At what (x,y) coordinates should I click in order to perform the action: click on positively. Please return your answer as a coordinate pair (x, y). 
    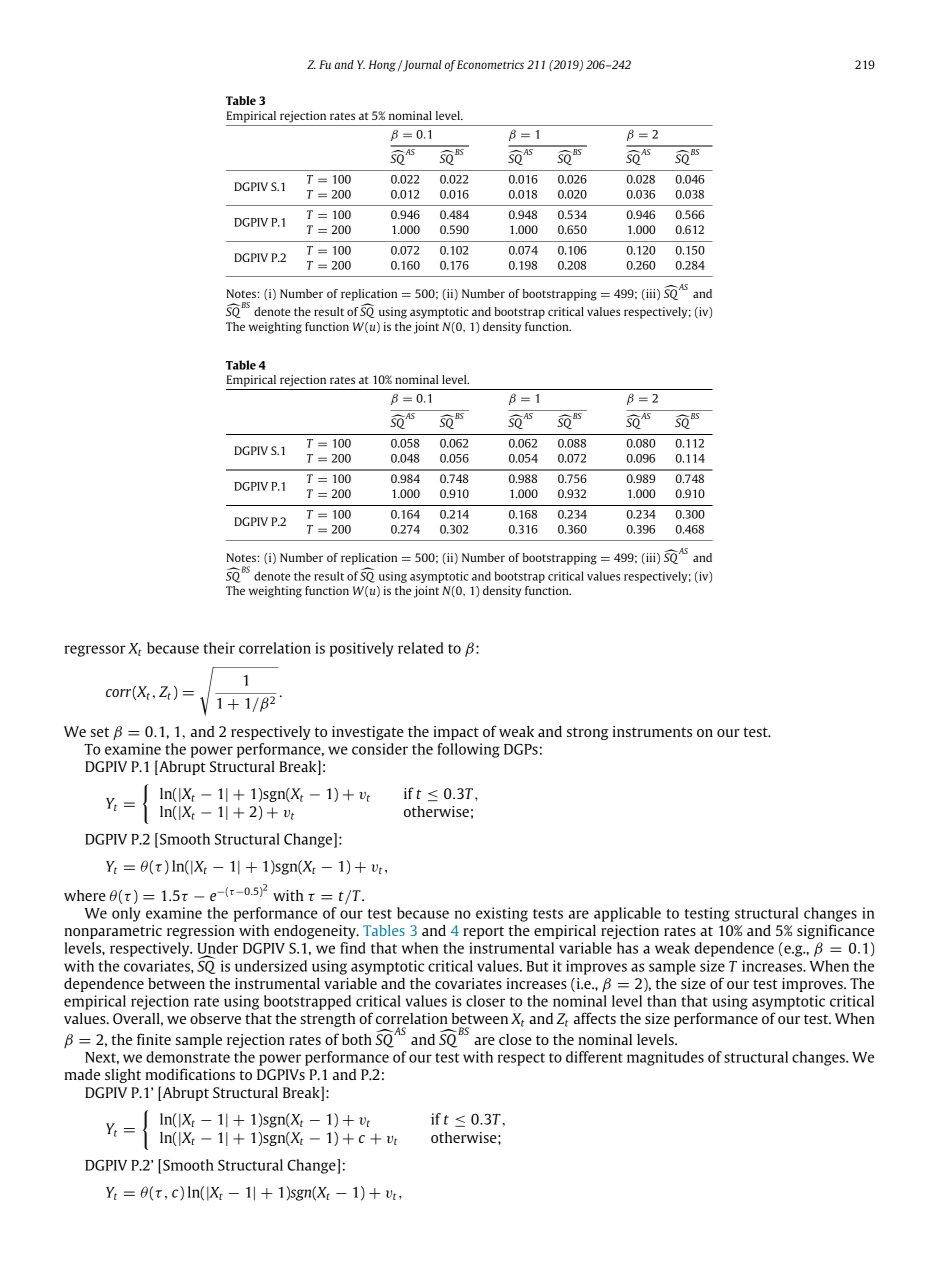
    Looking at the image, I should click on (362, 649).
